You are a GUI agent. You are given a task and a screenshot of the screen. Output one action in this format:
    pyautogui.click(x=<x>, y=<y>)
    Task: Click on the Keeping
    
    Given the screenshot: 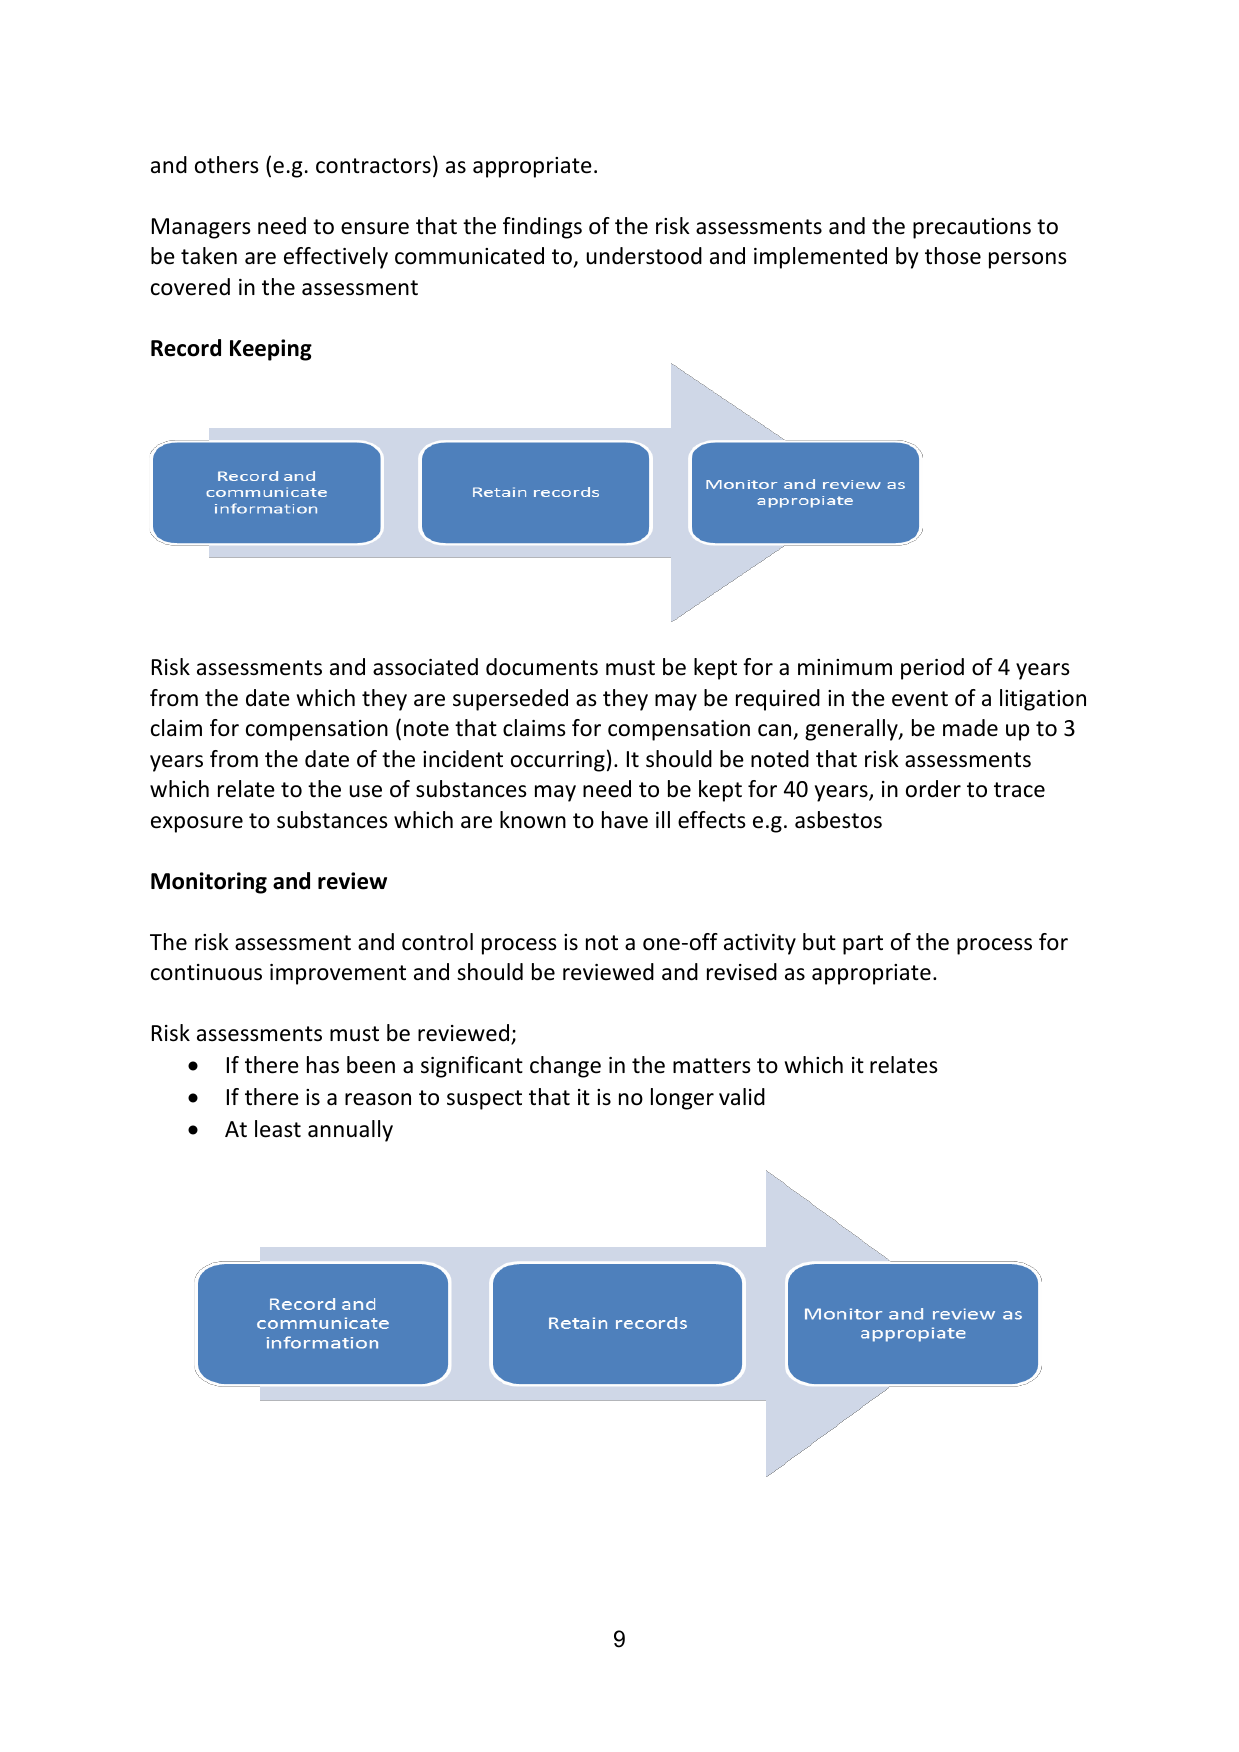 What is the action you would take?
    pyautogui.click(x=271, y=350)
